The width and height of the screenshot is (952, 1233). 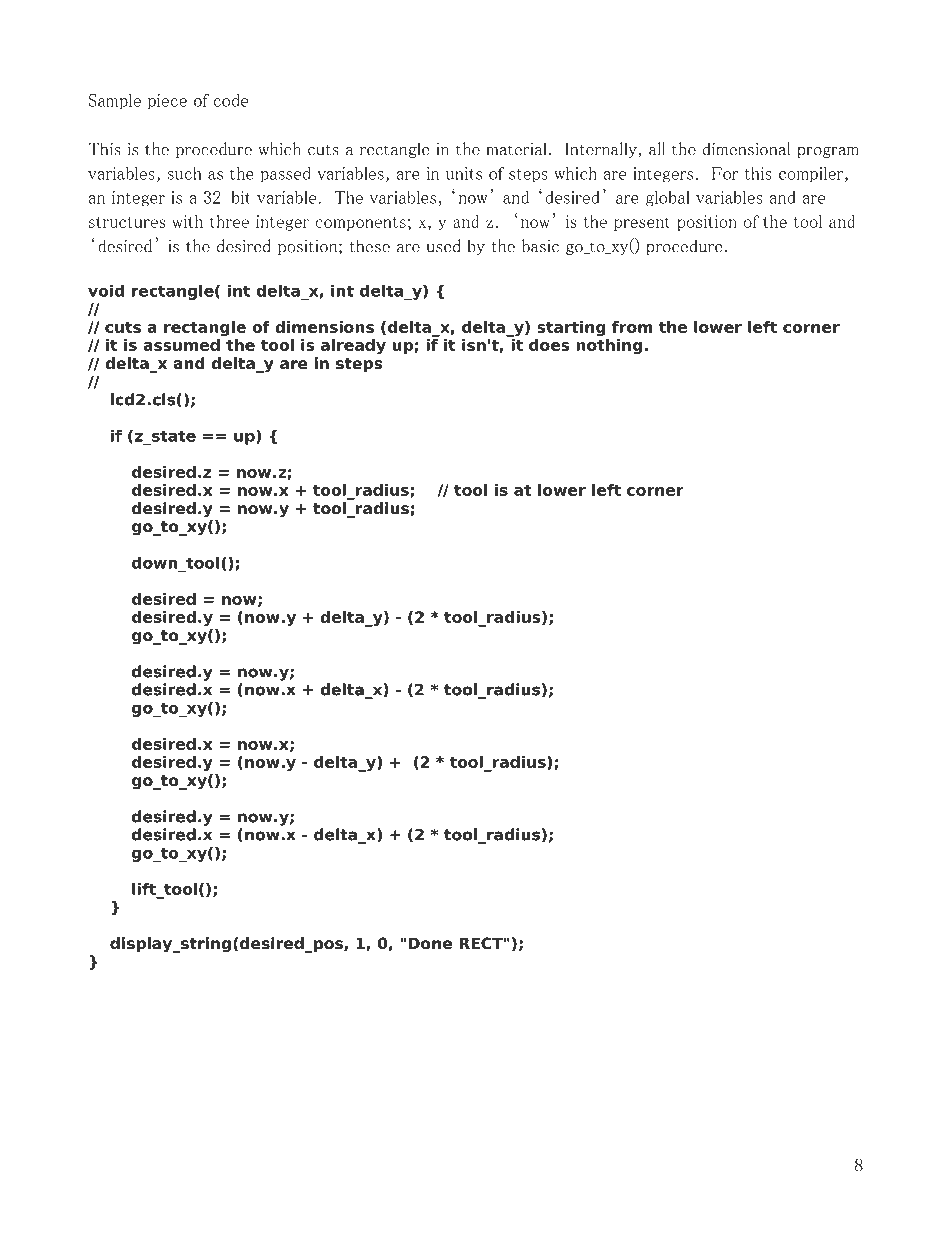 I want to click on from, so click(x=632, y=327).
